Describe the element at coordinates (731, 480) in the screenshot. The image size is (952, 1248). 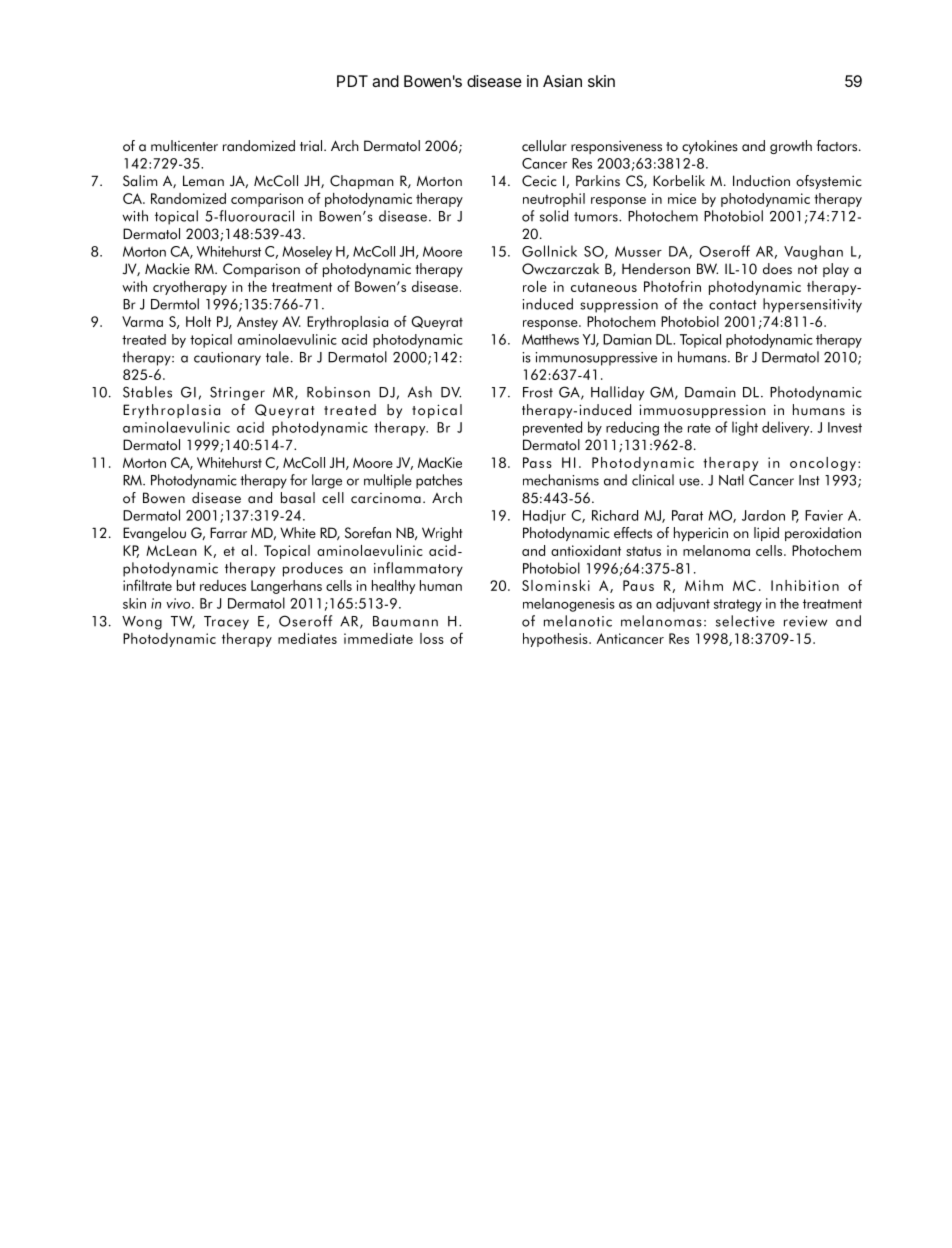
I see `Natl` at that location.
